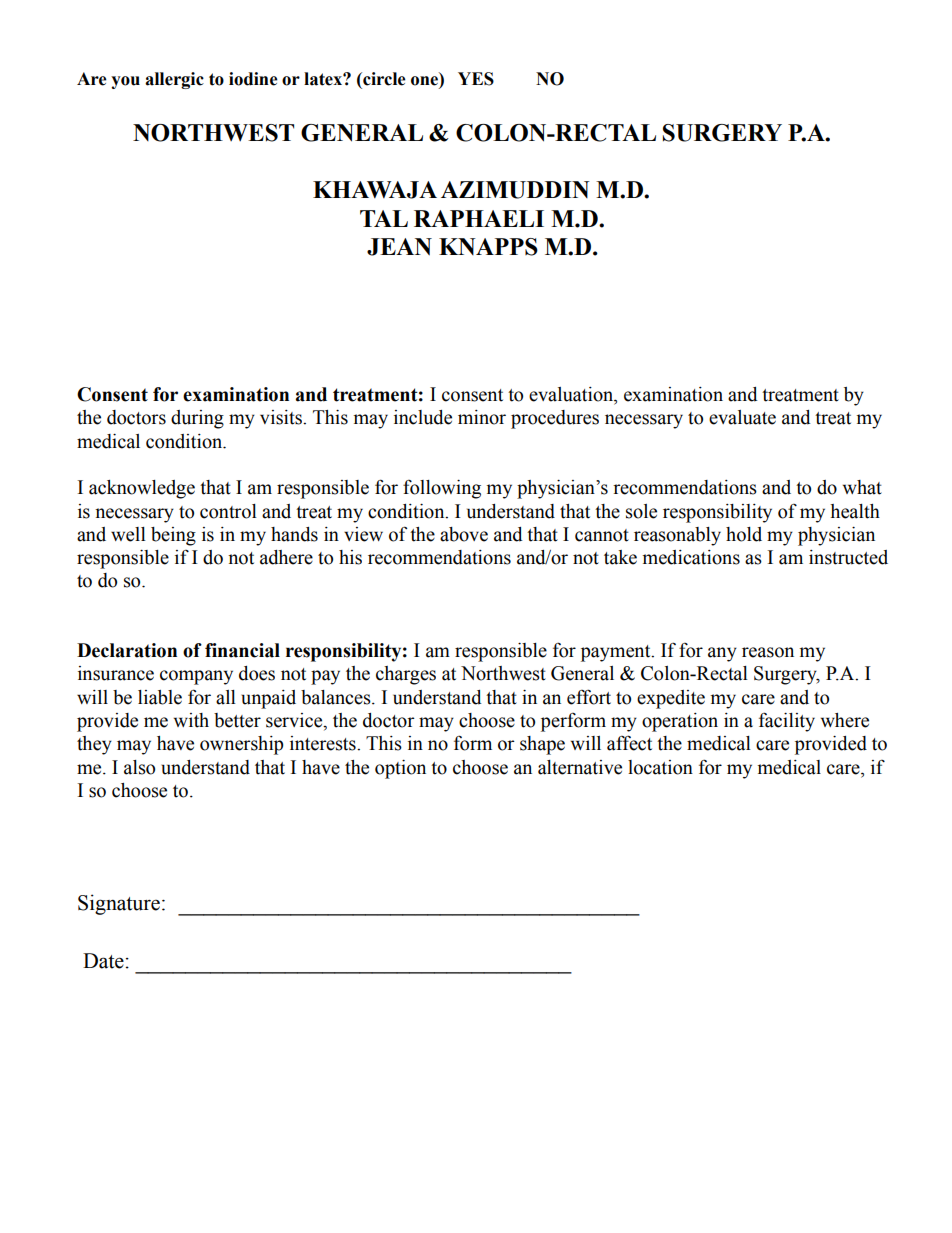 Image resolution: width=952 pixels, height=1233 pixels. Describe the element at coordinates (119, 904) in the page. I see `Signature` at that location.
